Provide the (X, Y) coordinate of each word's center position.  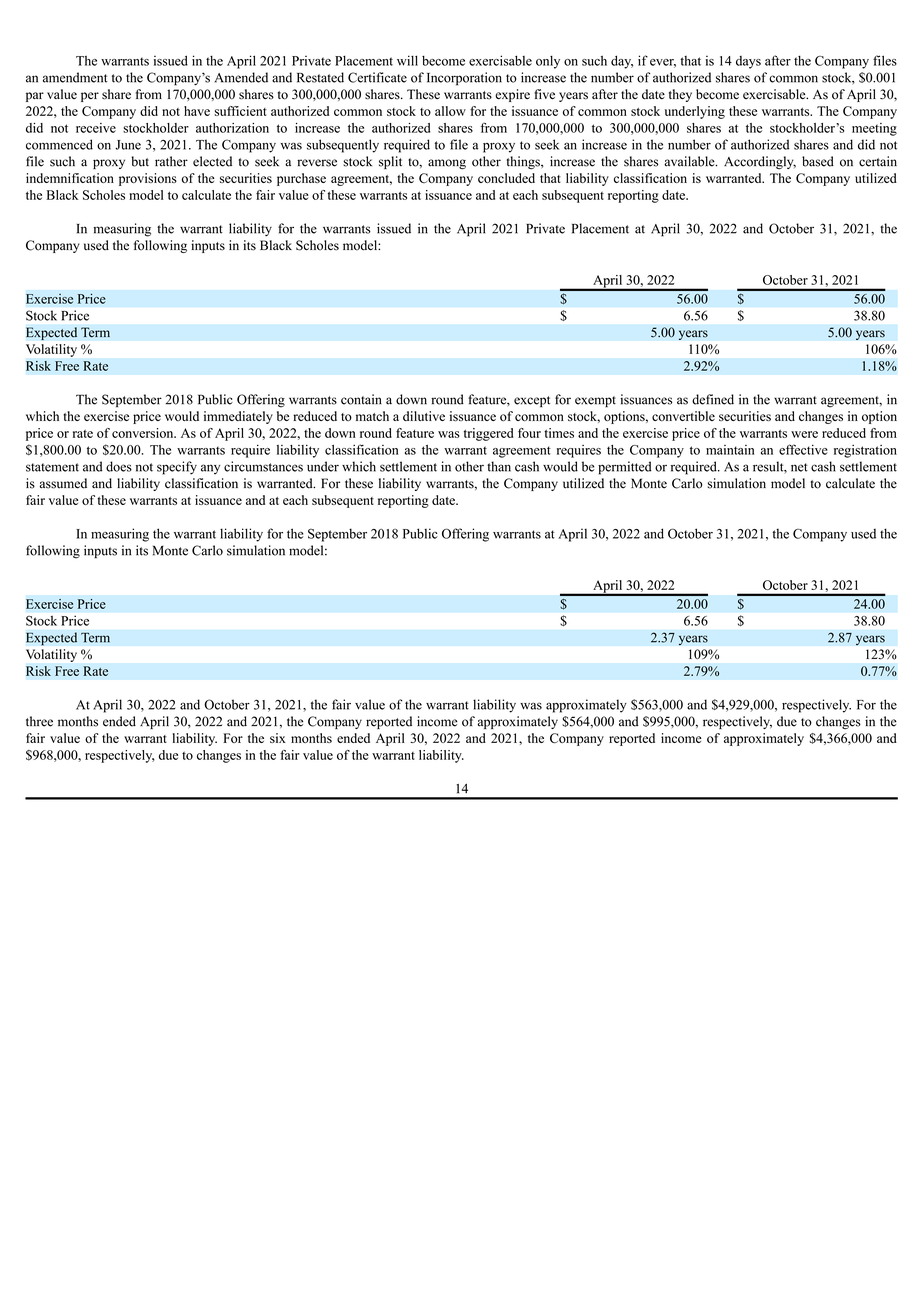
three (39, 721)
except (532, 401)
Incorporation (464, 79)
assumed (63, 483)
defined (713, 399)
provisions (148, 179)
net (799, 467)
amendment (75, 77)
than (499, 466)
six (278, 738)
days (748, 62)
